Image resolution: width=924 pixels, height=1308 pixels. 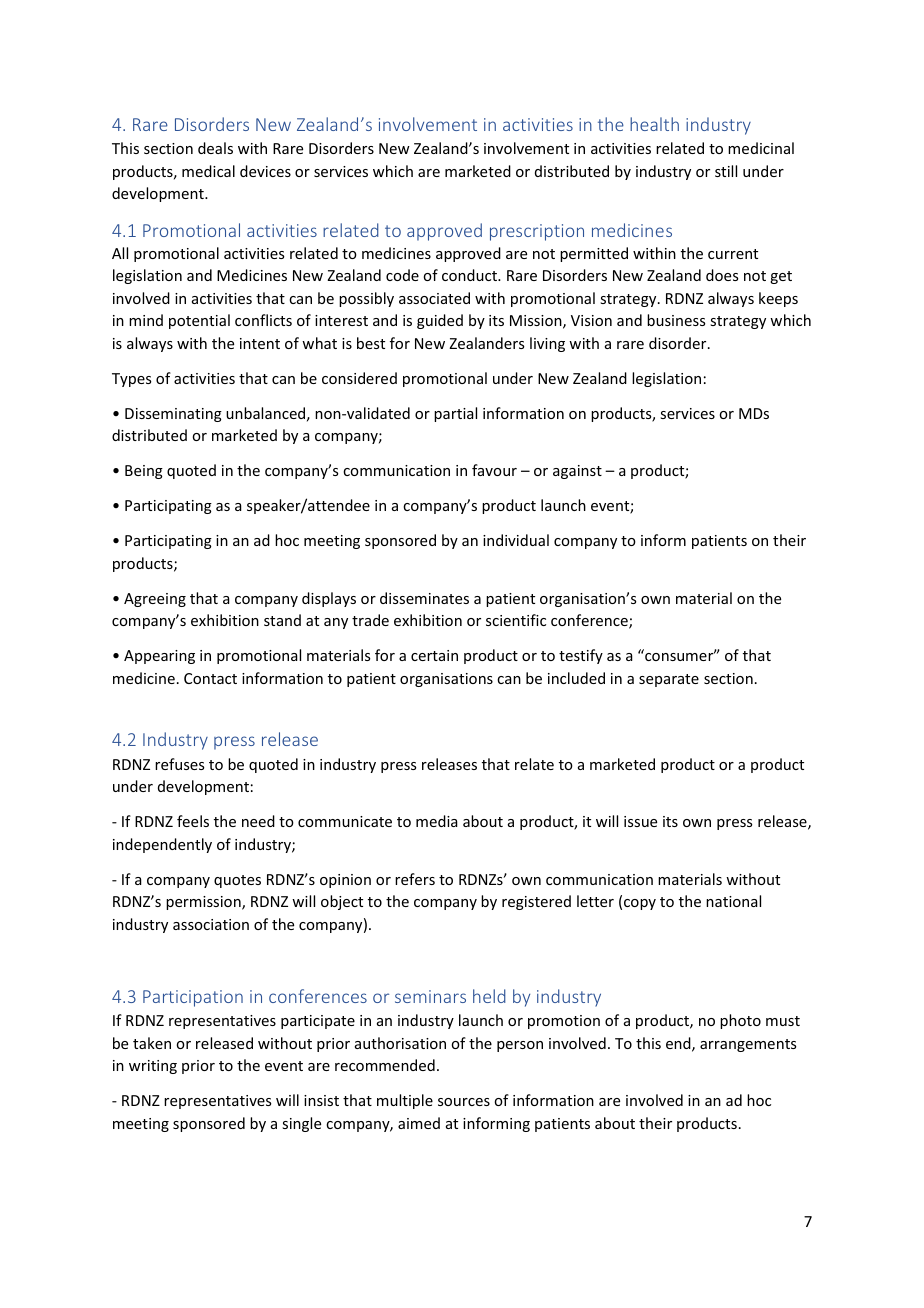 What do you see at coordinates (153, 1067) in the page?
I see `writing` at bounding box center [153, 1067].
